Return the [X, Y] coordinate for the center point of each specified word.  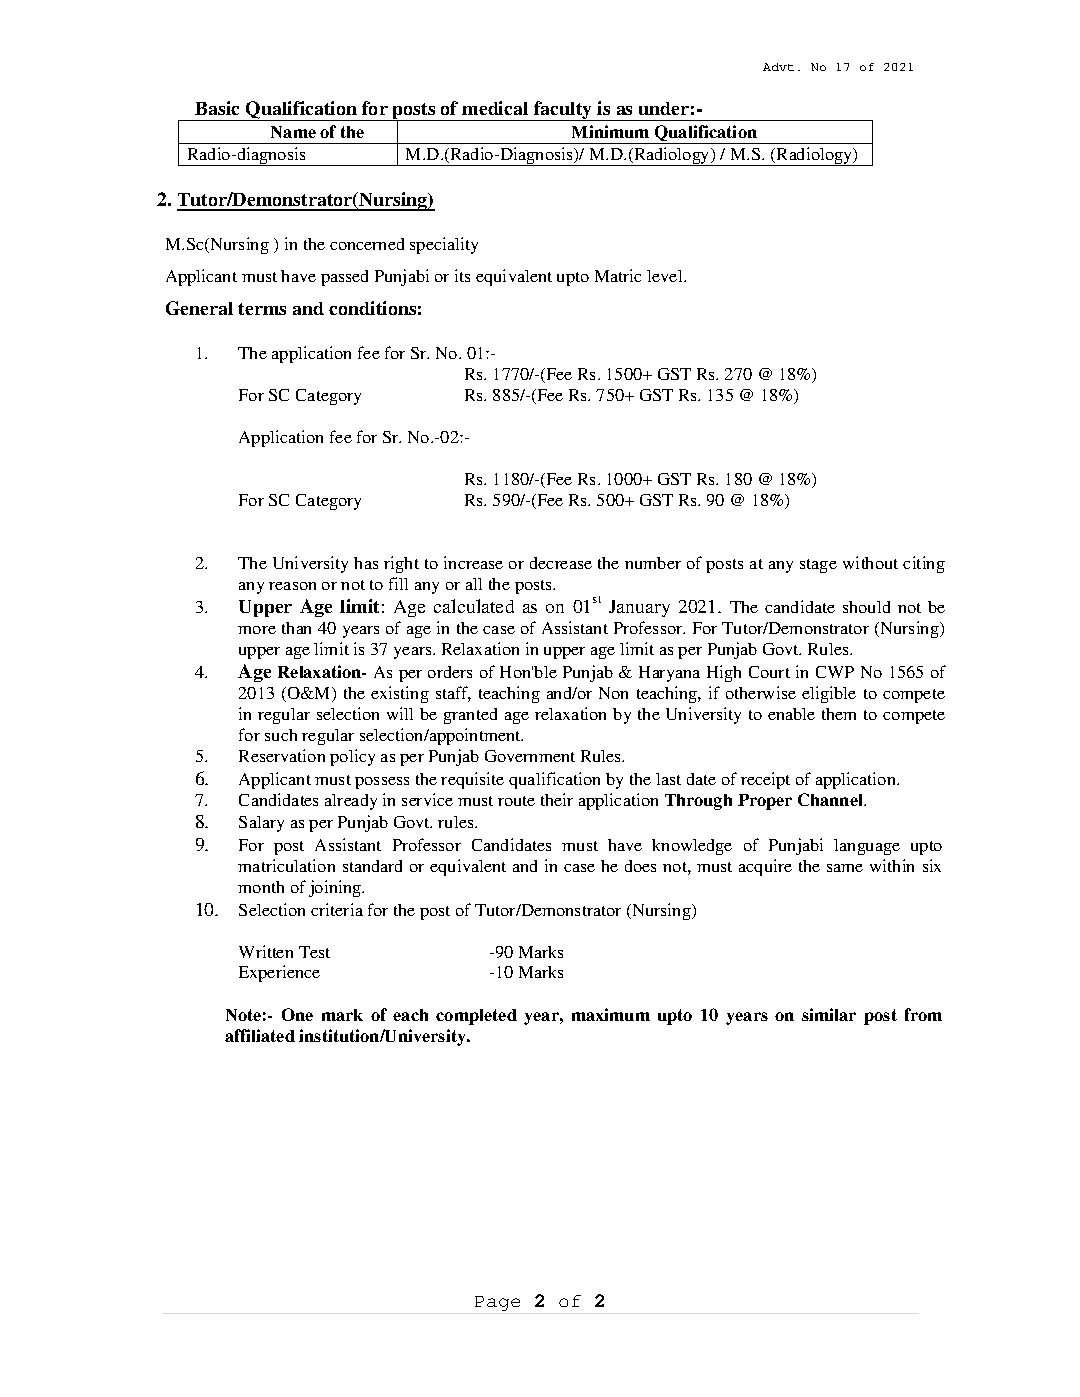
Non [613, 693]
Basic [217, 108]
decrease [561, 563]
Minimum [610, 131]
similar [829, 1014]
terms [262, 309]
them [839, 714]
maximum [611, 1014]
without [870, 562]
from [923, 1014]
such [281, 735]
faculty [563, 111]
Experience [279, 973]
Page [497, 1303]
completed [476, 1017]
